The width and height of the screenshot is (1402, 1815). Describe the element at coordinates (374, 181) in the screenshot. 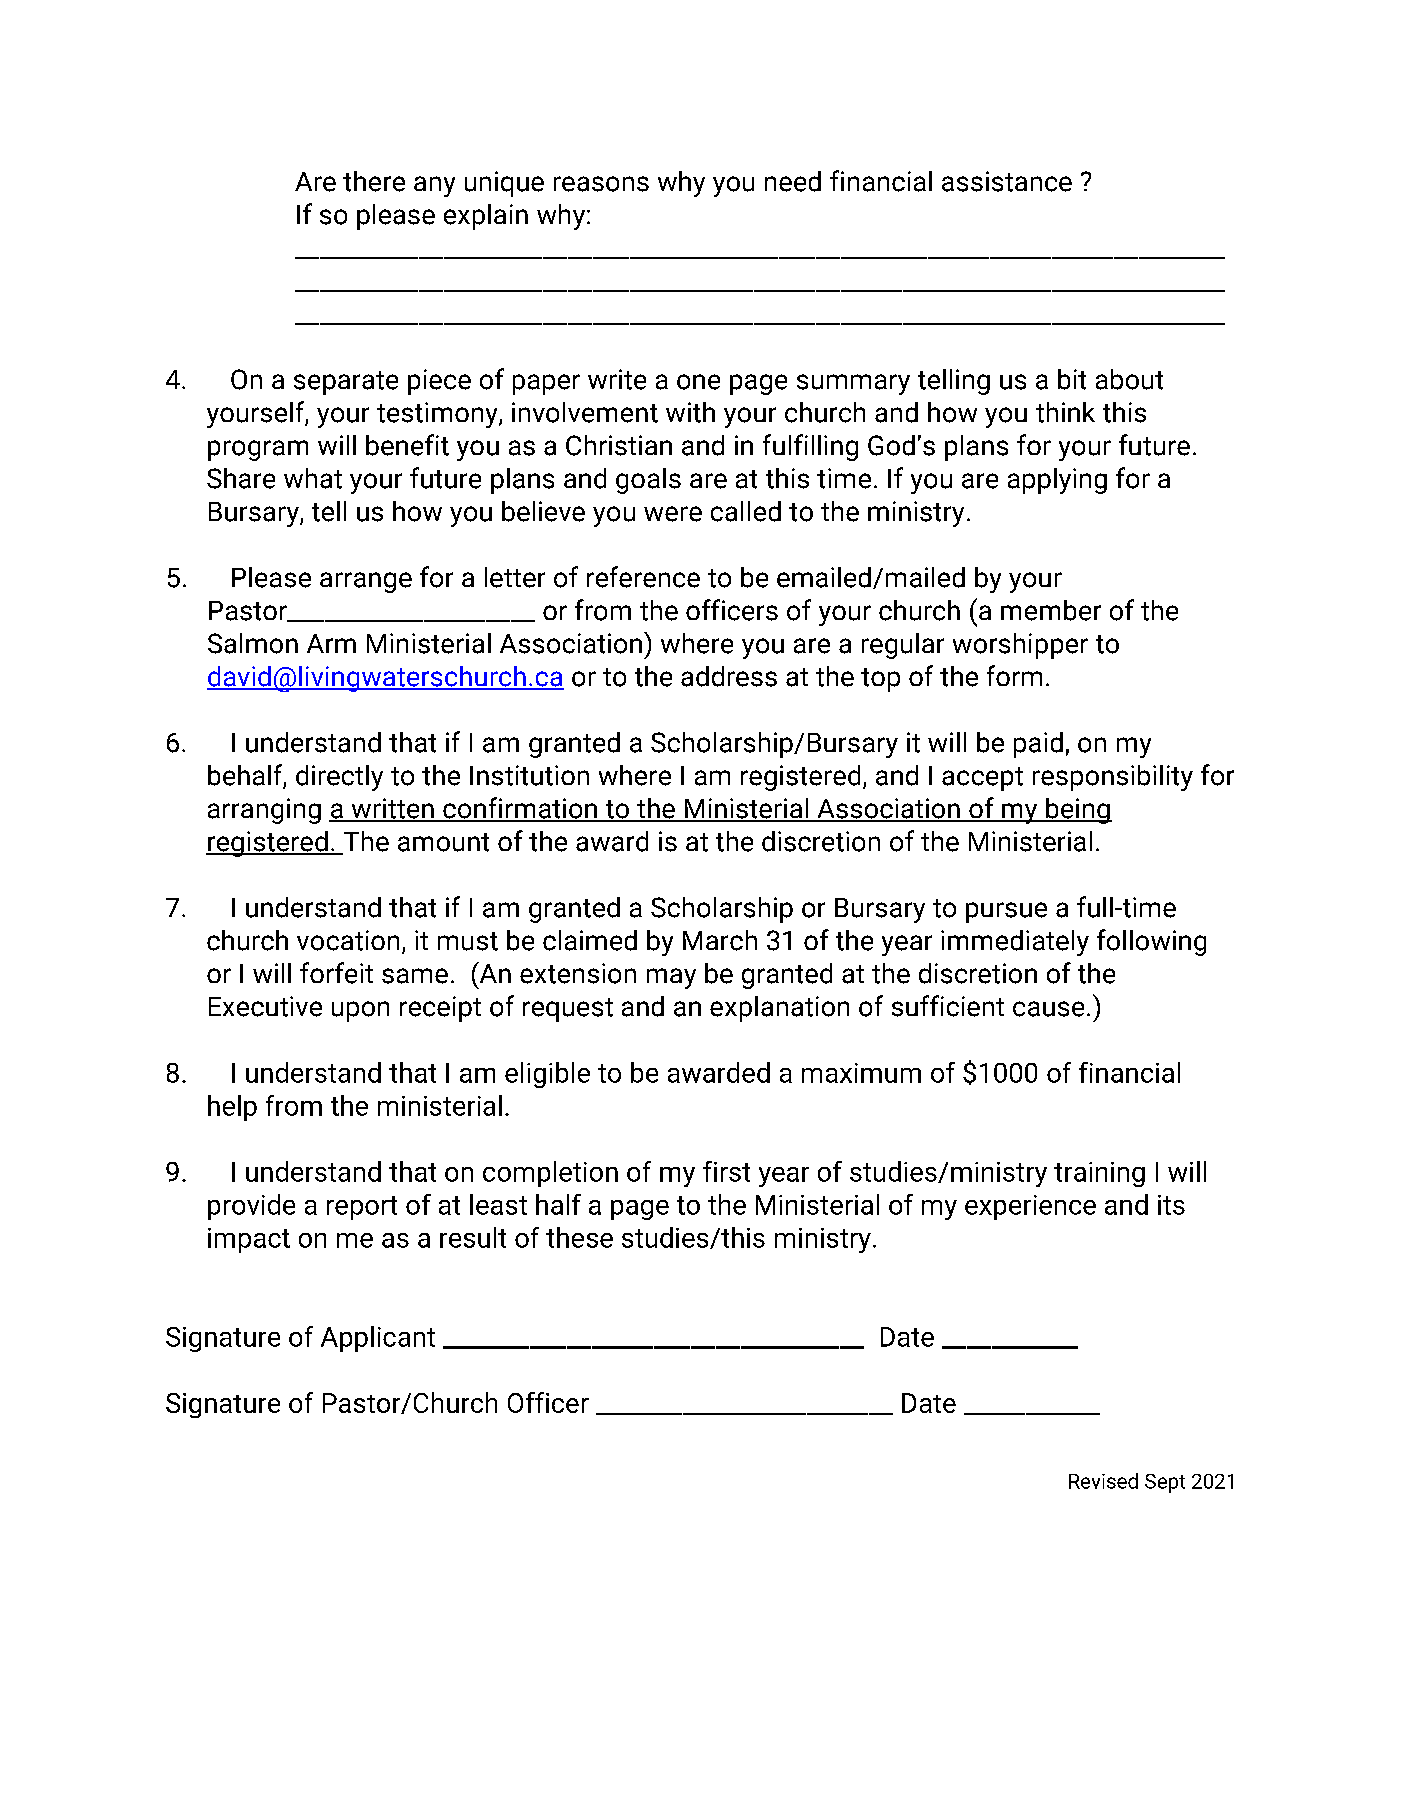

I see `there` at that location.
